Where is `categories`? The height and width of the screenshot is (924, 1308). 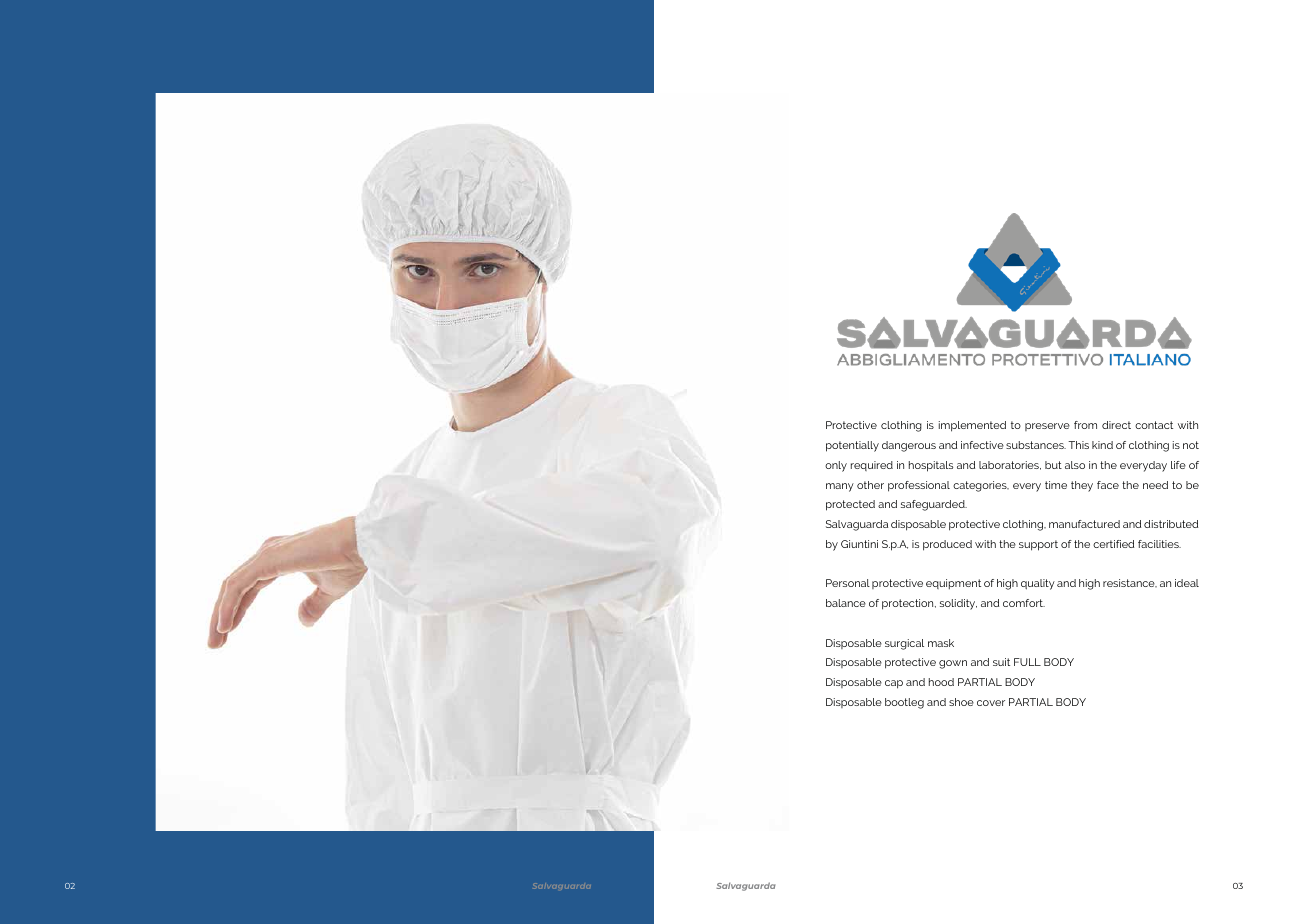 categories is located at coordinates (981, 486).
